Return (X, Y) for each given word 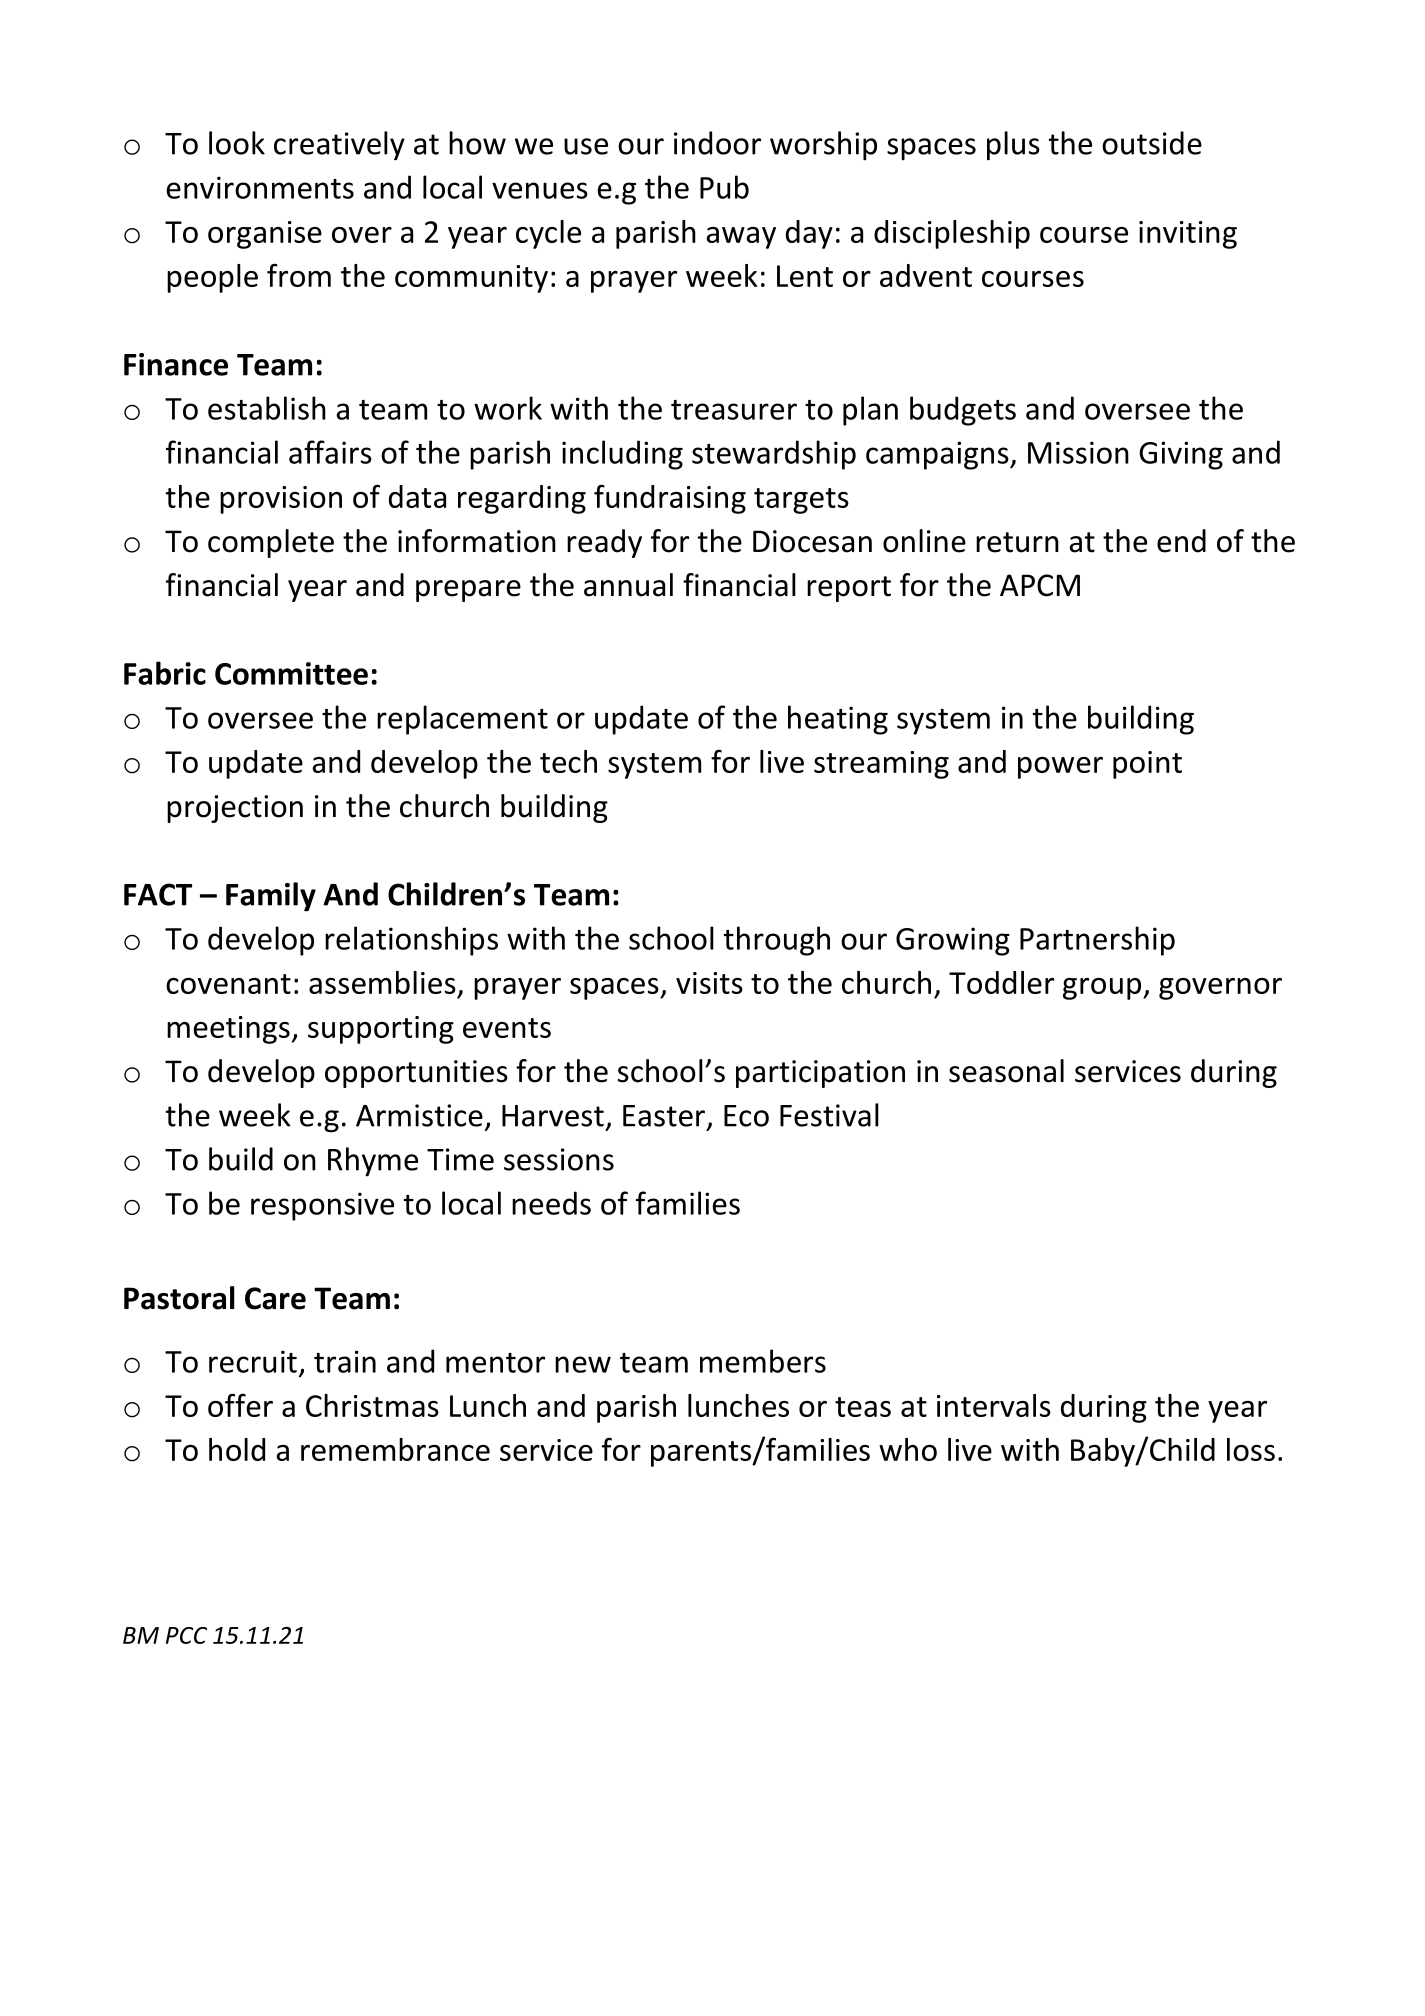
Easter (664, 1116)
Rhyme (373, 1162)
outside (1152, 143)
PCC (186, 1635)
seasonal (1006, 1071)
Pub (724, 187)
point (1147, 765)
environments (260, 187)
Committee (291, 673)
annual (628, 585)
